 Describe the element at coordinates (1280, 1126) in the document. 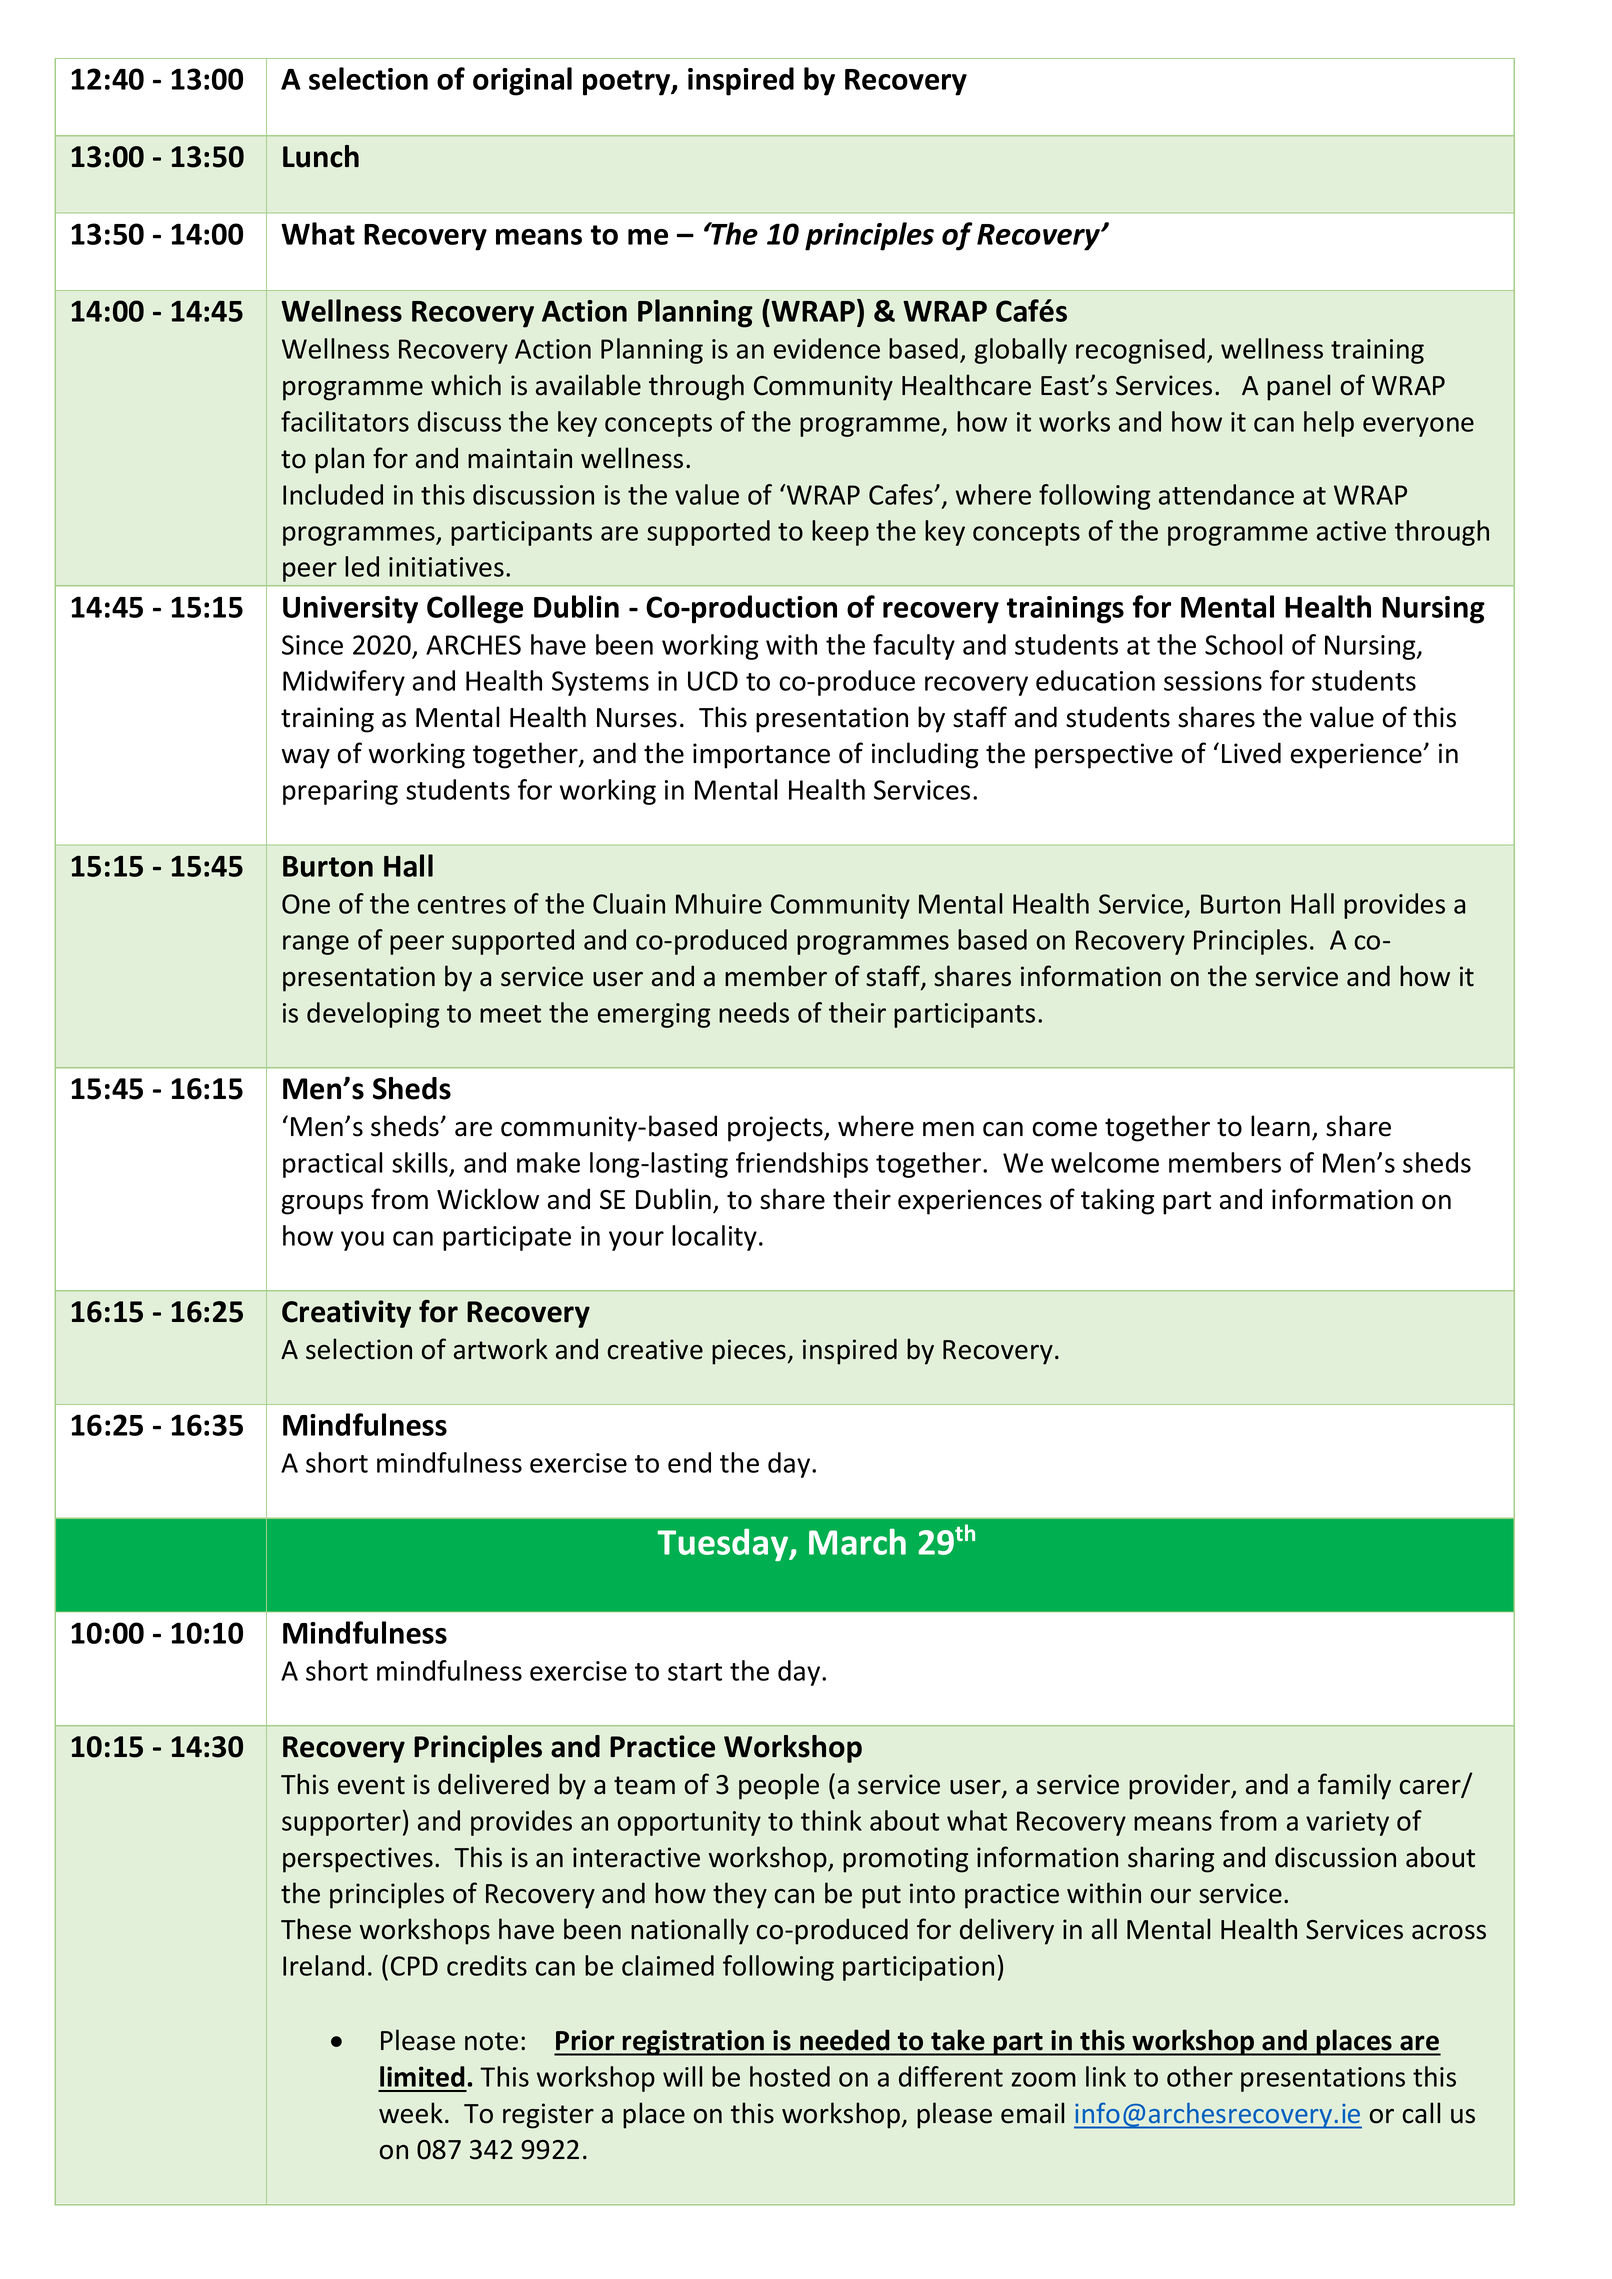

I see `learn` at that location.
